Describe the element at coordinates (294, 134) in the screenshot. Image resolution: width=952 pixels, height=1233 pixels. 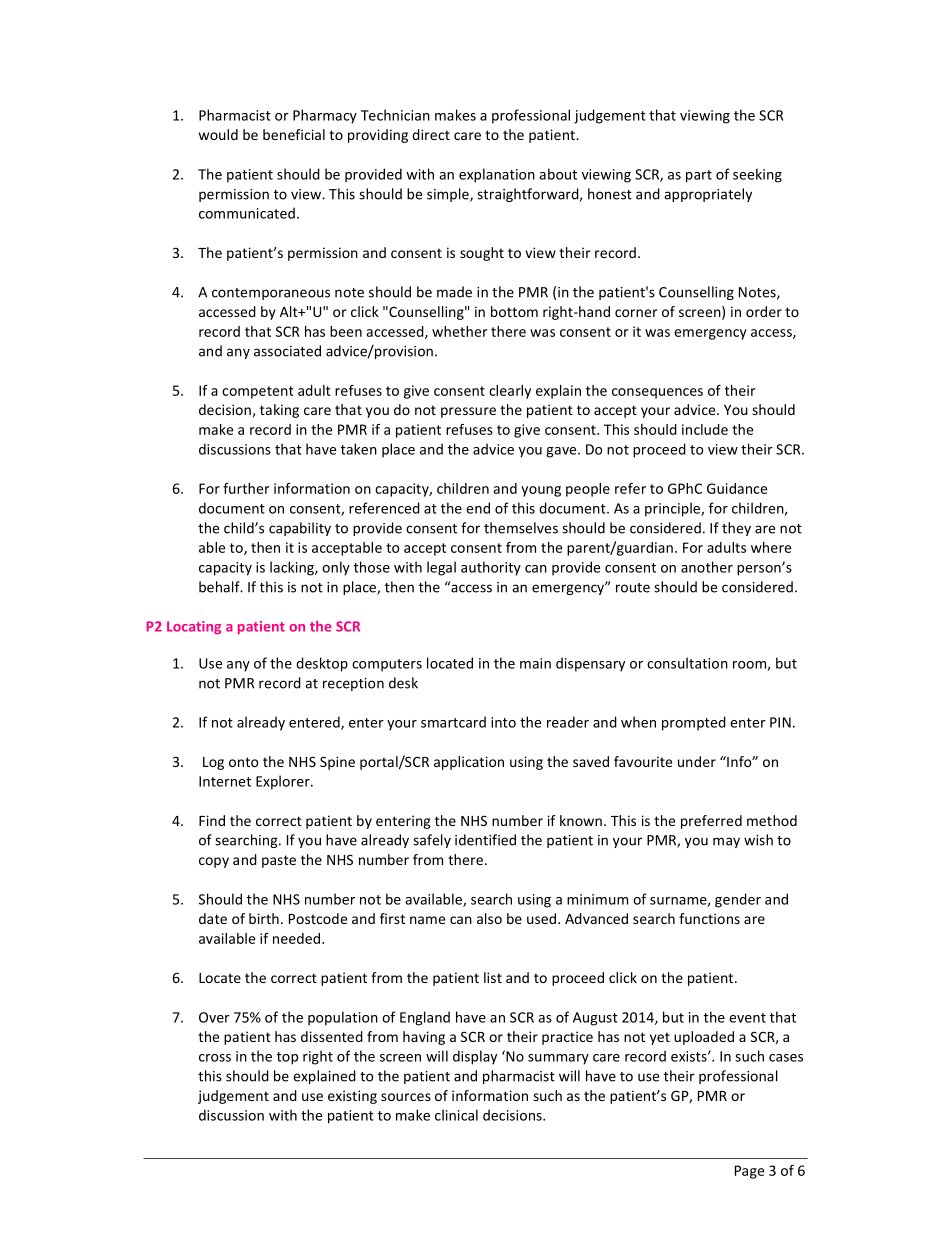
I see `beneficial` at that location.
